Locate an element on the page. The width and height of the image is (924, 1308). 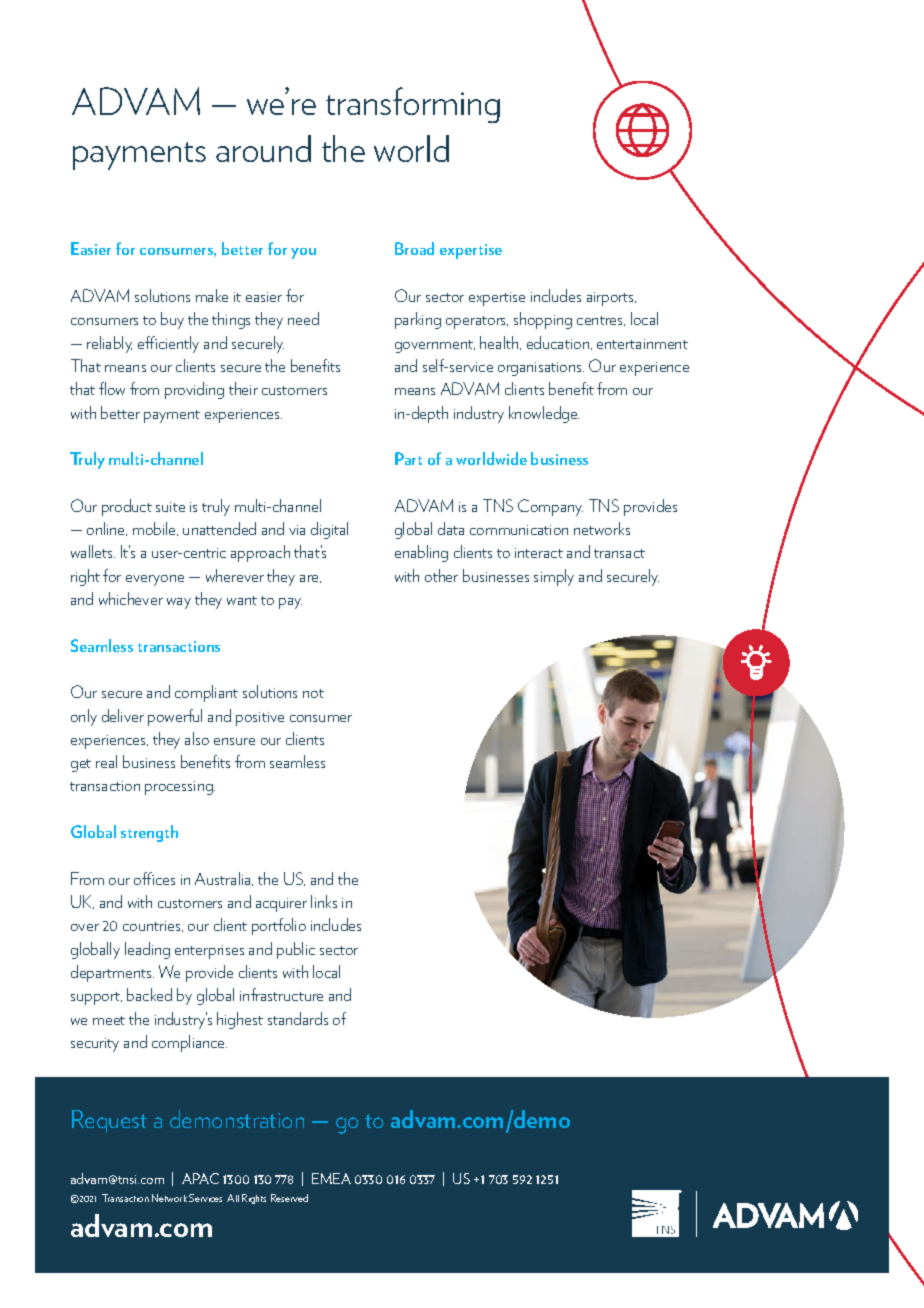
links is located at coordinates (324, 901).
